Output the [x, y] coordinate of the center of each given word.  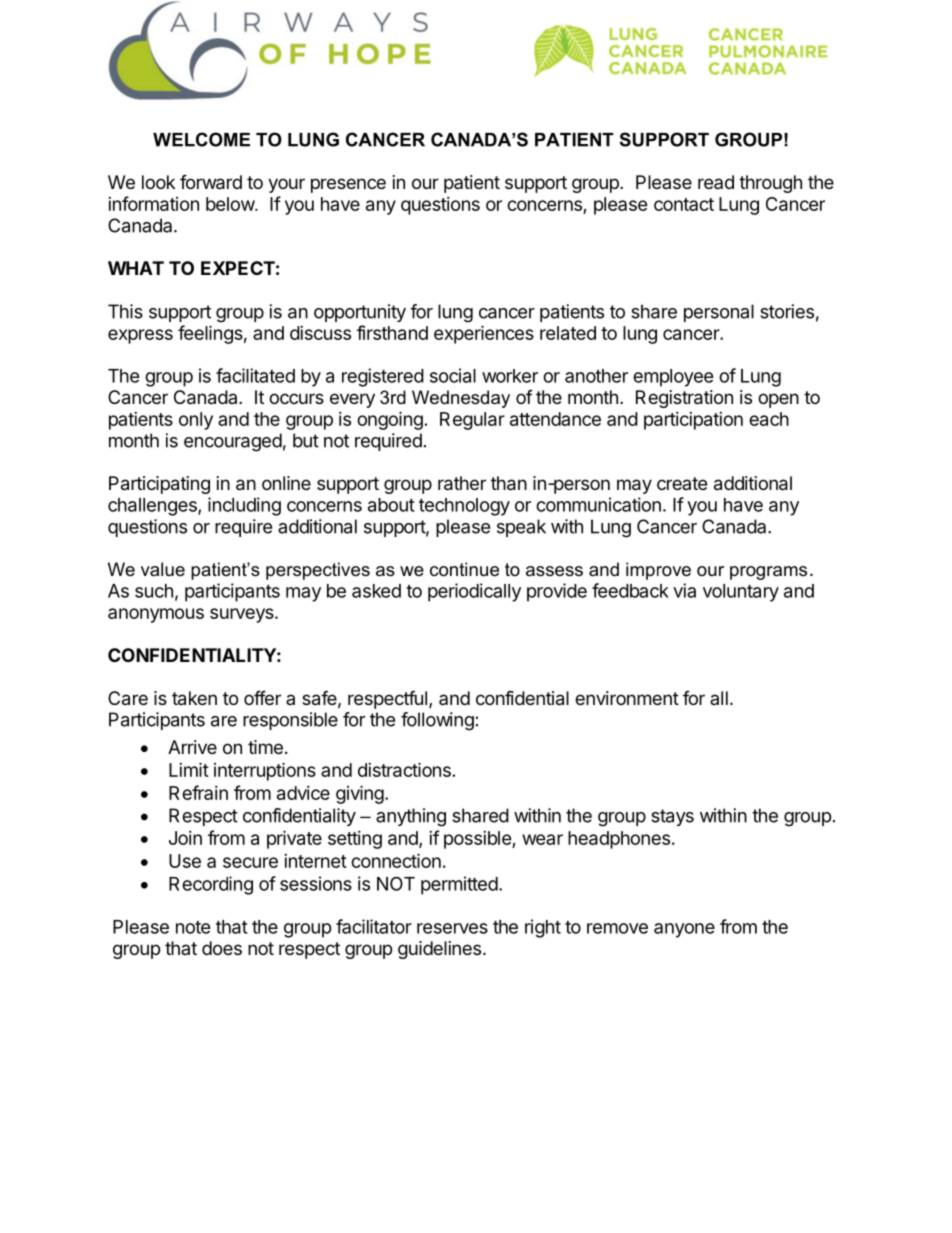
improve [658, 571]
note [193, 927]
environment [627, 698]
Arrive [192, 747]
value [163, 569]
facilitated [255, 375]
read [716, 182]
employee [673, 378]
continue [464, 569]
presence [348, 185]
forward [211, 182]
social [453, 375]
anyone [684, 930]
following [437, 721]
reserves [452, 928]
